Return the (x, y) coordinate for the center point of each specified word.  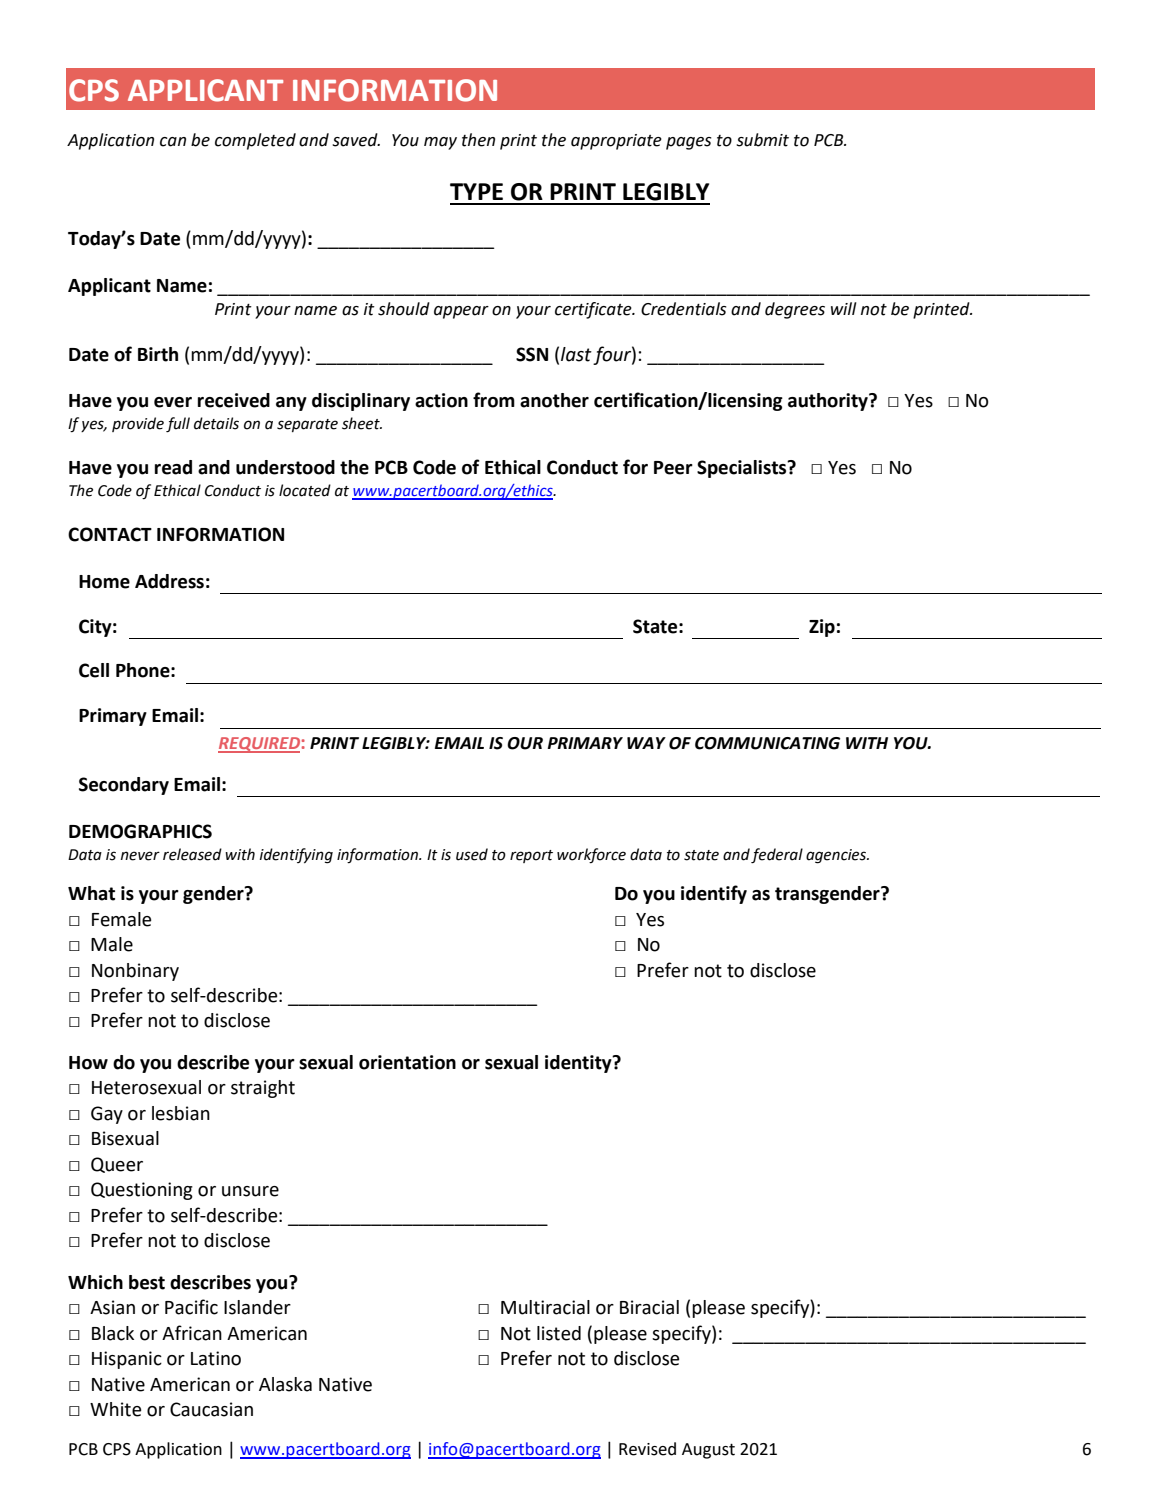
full (178, 425)
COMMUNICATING (767, 743)
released (192, 854)
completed (255, 141)
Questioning (142, 1191)
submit (762, 140)
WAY (646, 743)
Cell (94, 670)
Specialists (743, 469)
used (472, 854)
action (441, 400)
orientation (407, 1062)
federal (777, 856)
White (115, 1409)
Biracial (649, 1307)
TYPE (476, 191)
